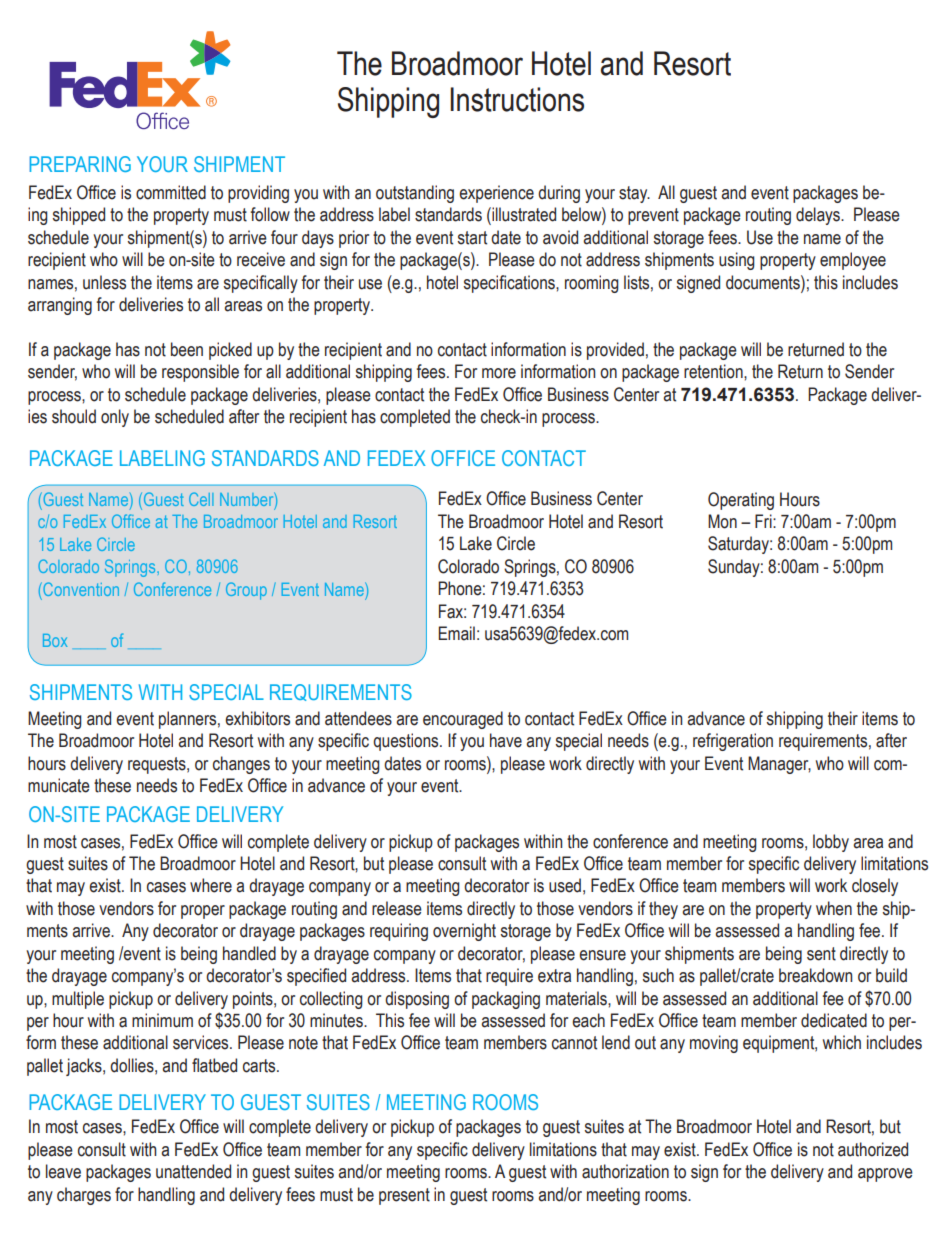 This screenshot has height=1233, width=952. Describe the element at coordinates (741, 501) in the screenshot. I see `Operating` at that location.
